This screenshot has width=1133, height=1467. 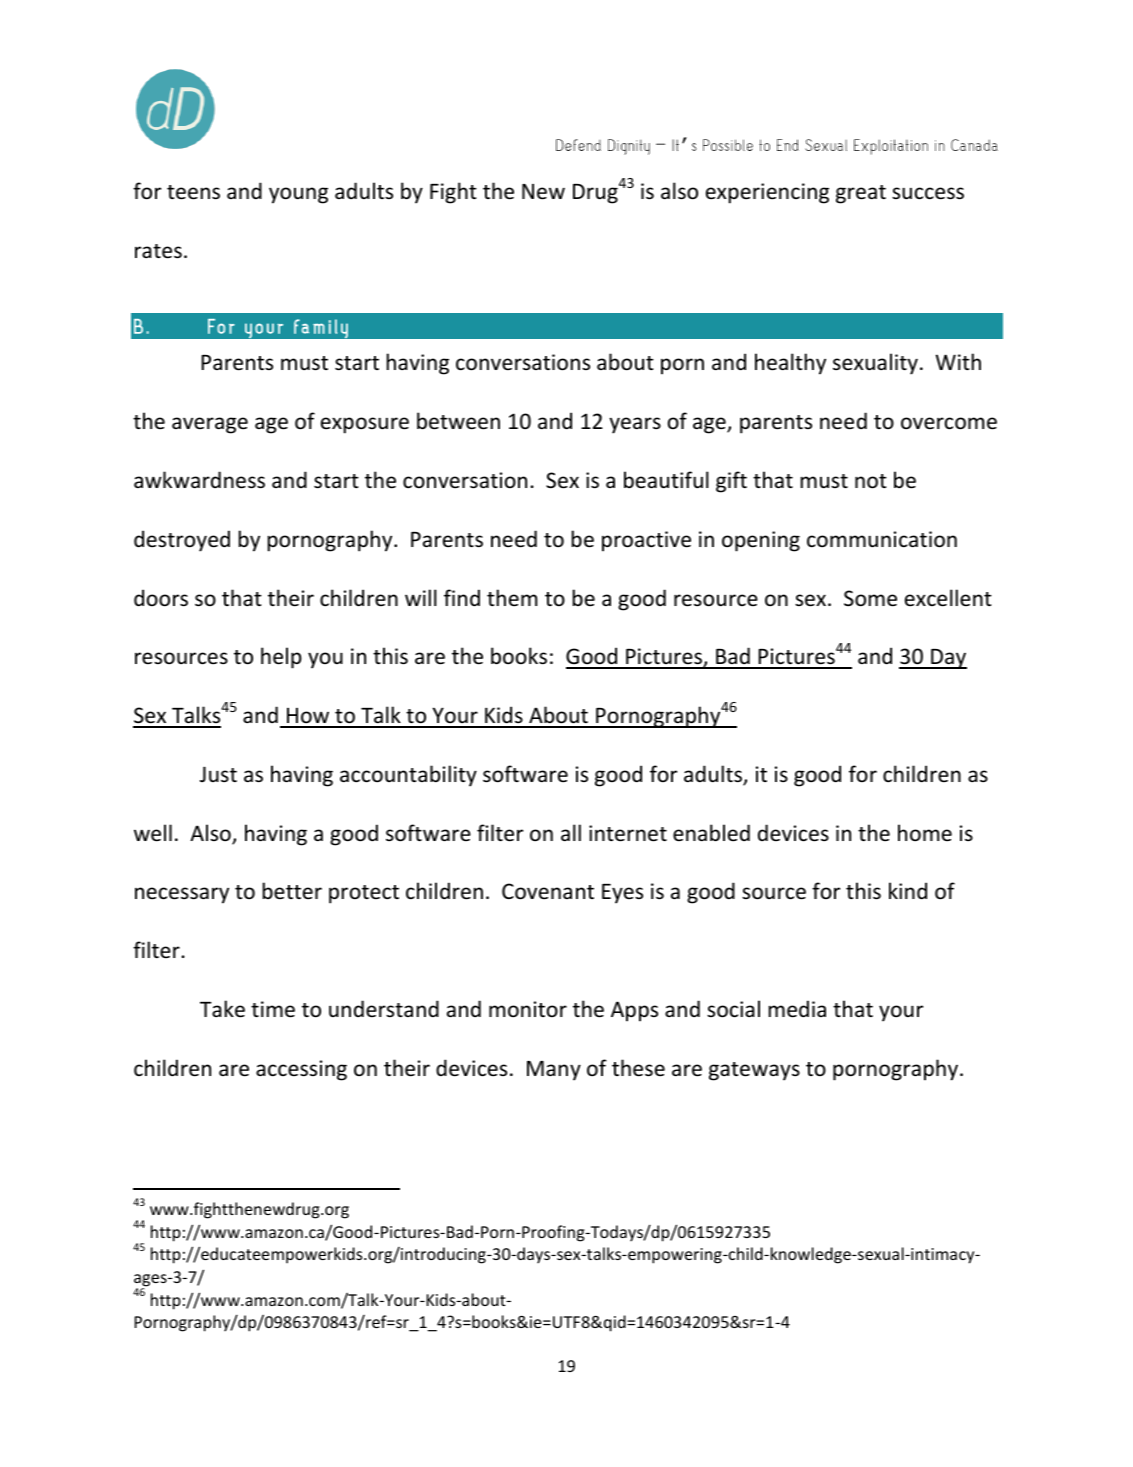 I want to click on them, so click(x=512, y=597).
